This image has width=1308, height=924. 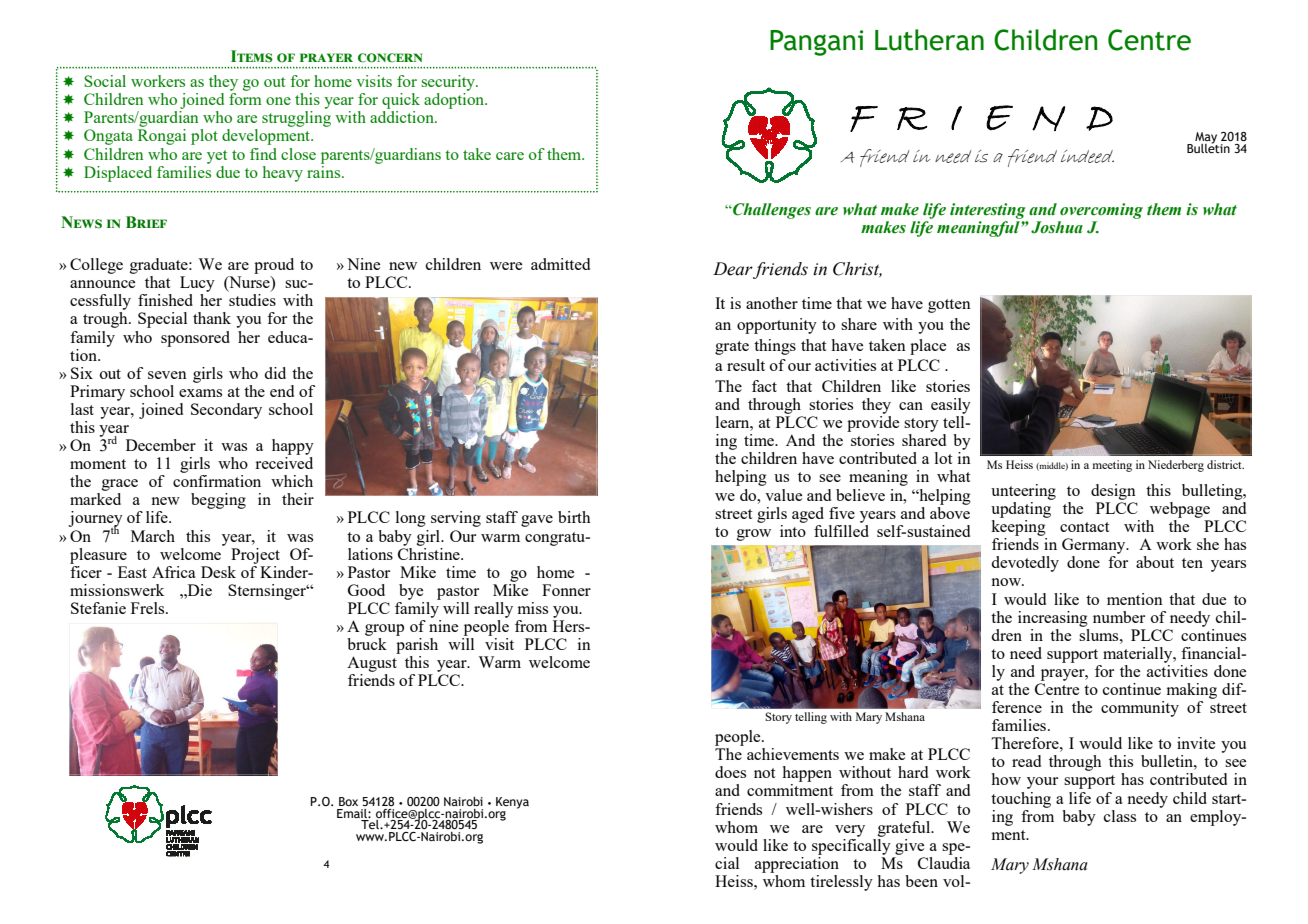 What do you see at coordinates (1057, 227) in the image?
I see `Joshua` at bounding box center [1057, 227].
